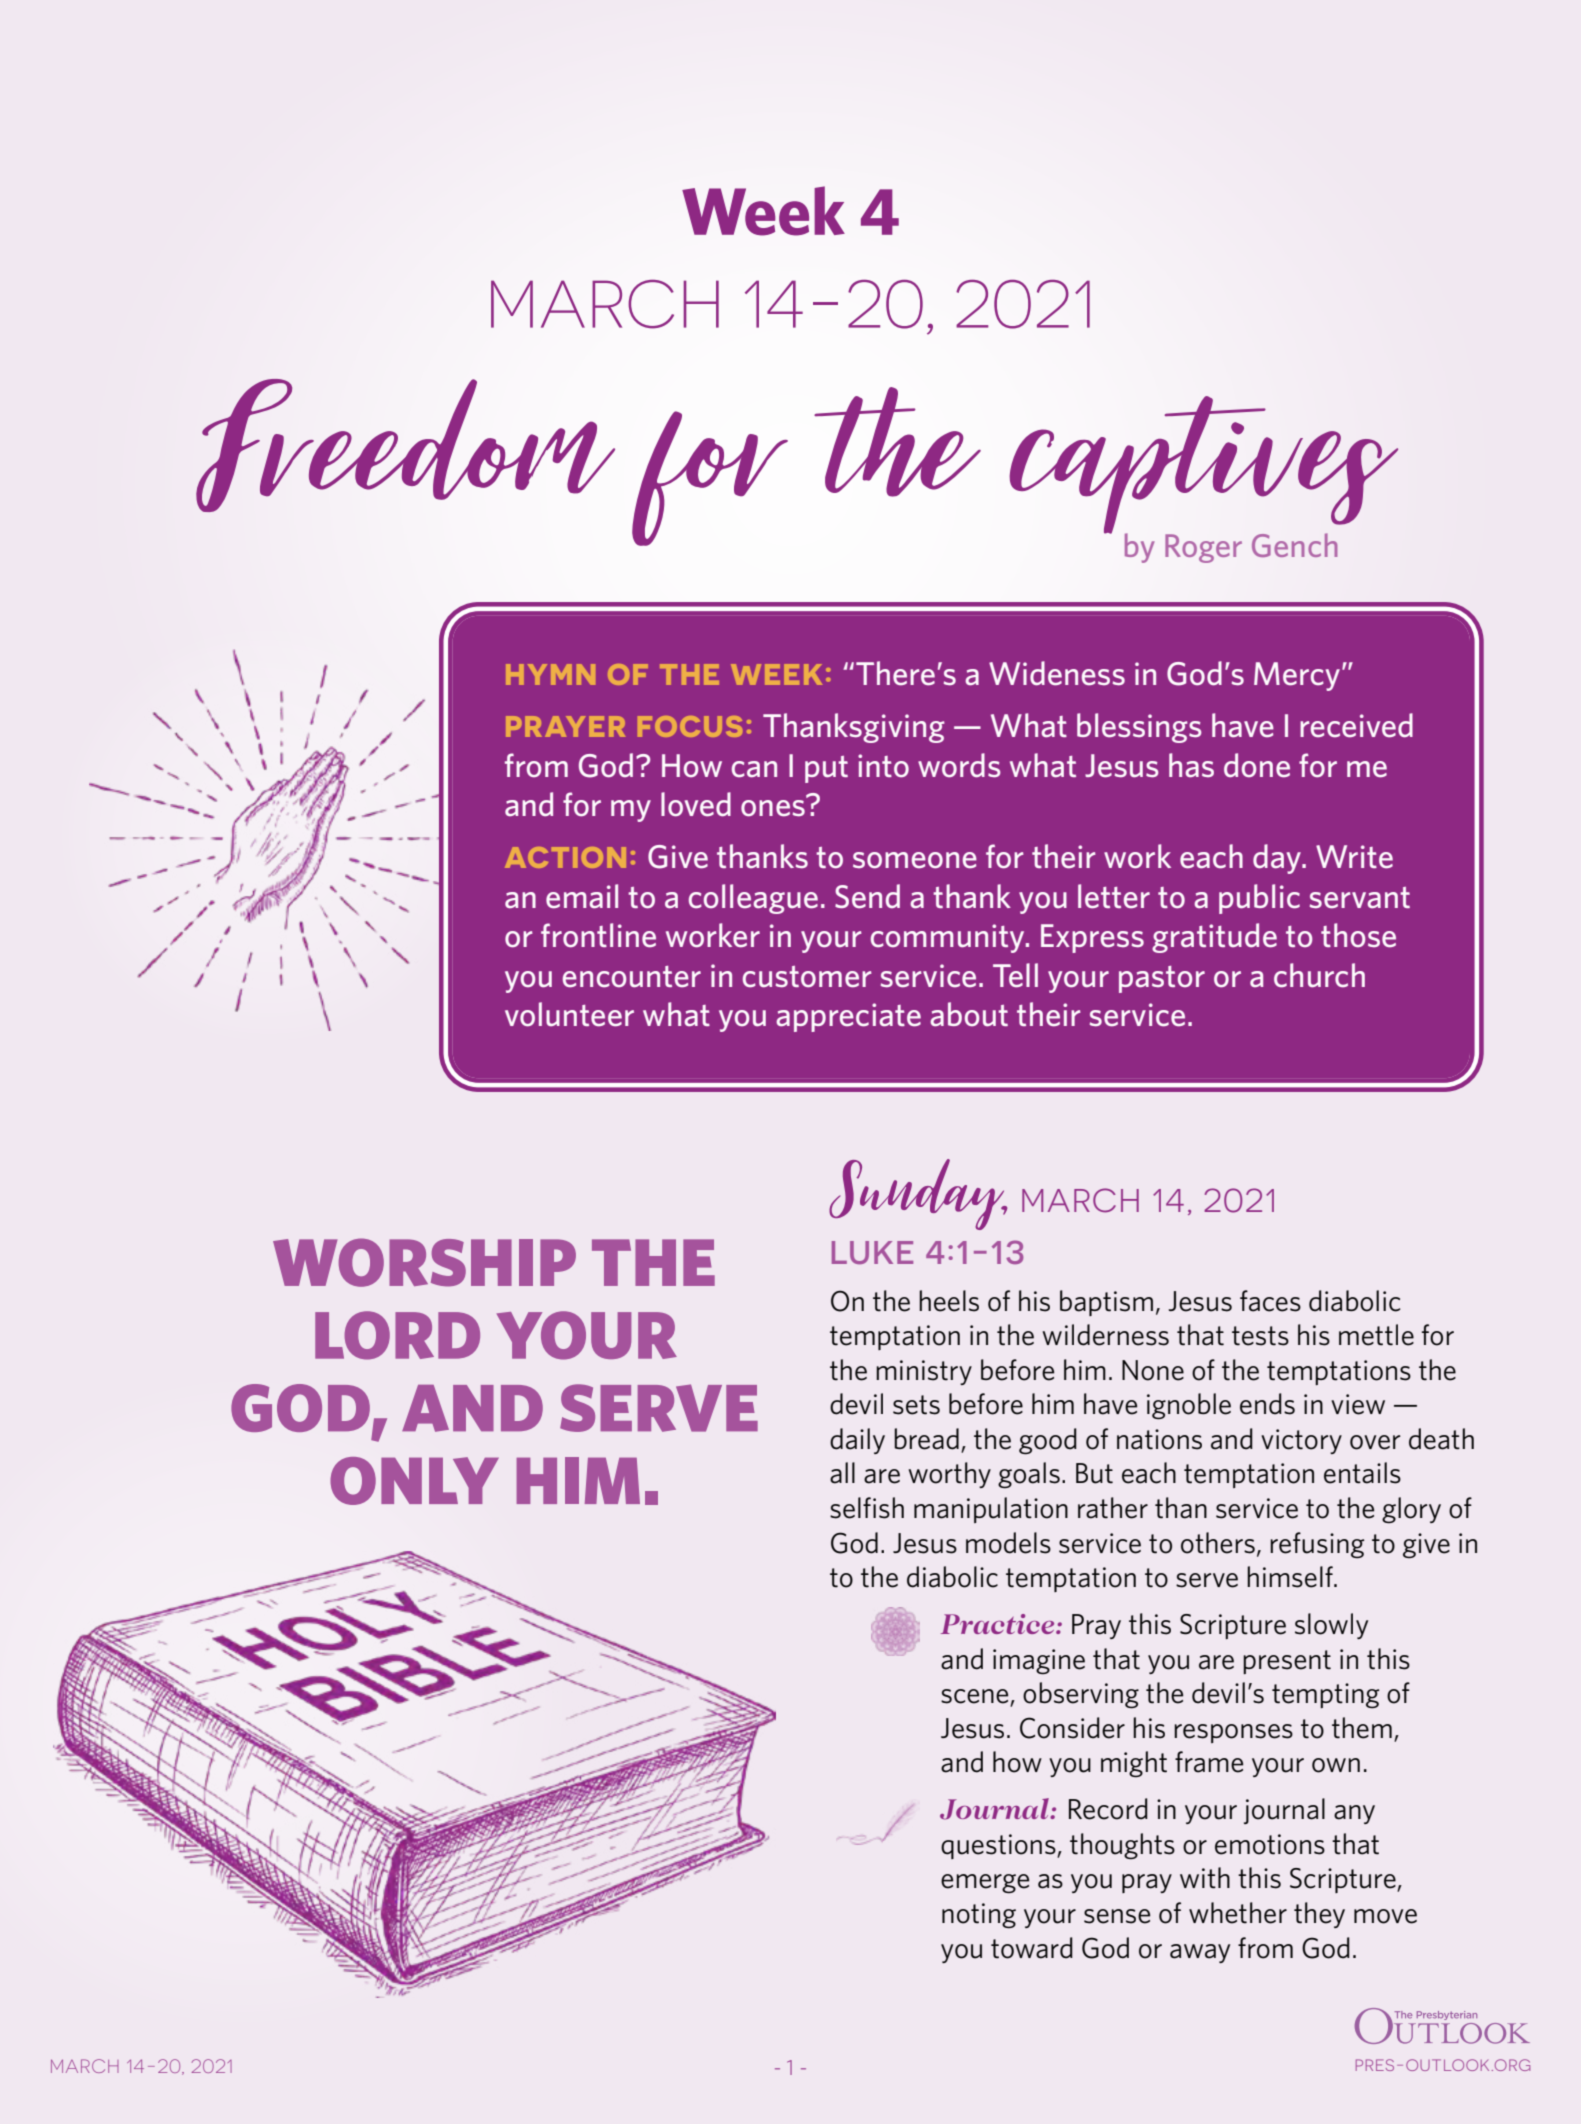 The width and height of the document is (1581, 2124). Describe the element at coordinates (1204, 466) in the document. I see `captives` at that location.
